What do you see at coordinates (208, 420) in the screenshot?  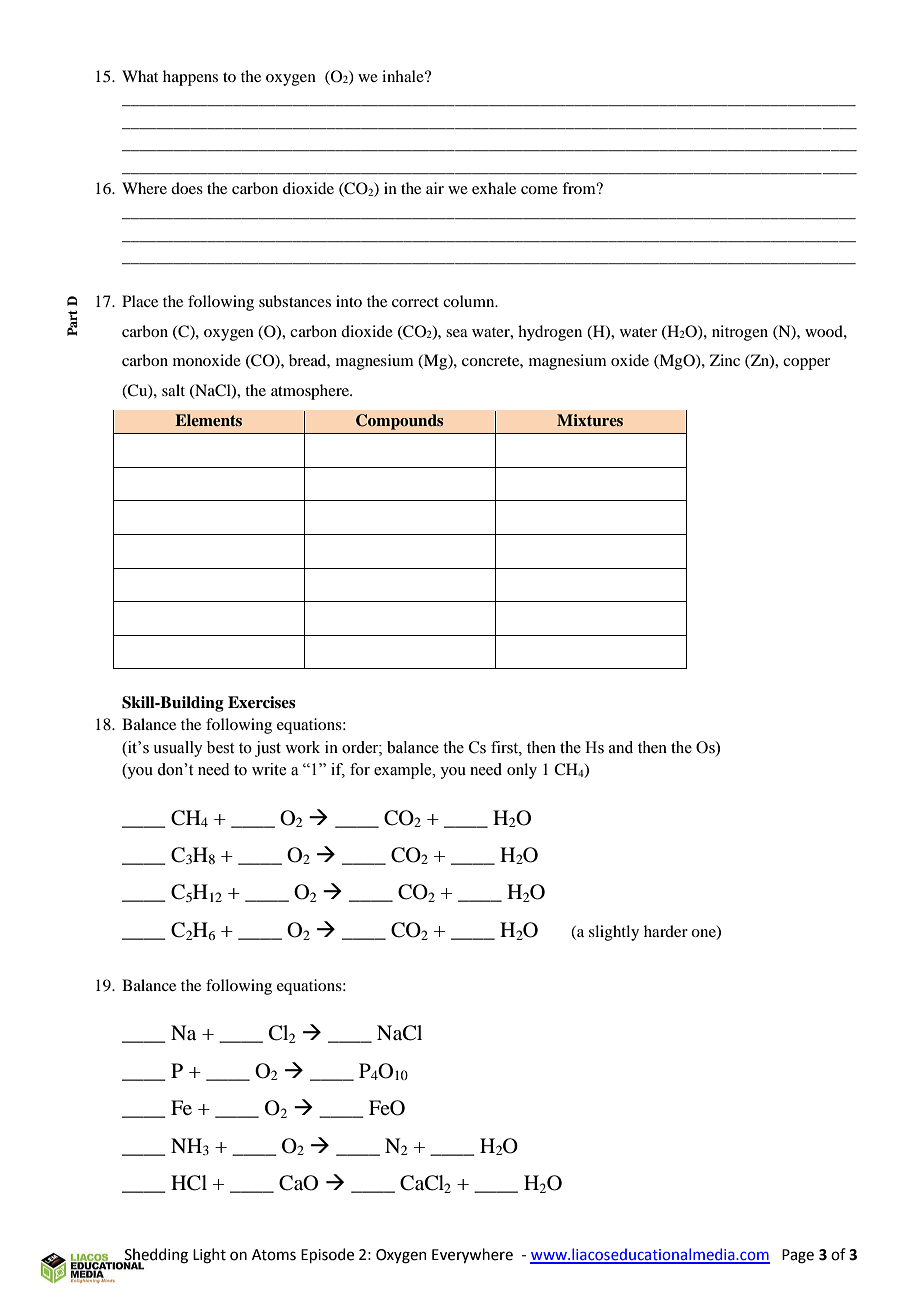 I see `Elements` at bounding box center [208, 420].
